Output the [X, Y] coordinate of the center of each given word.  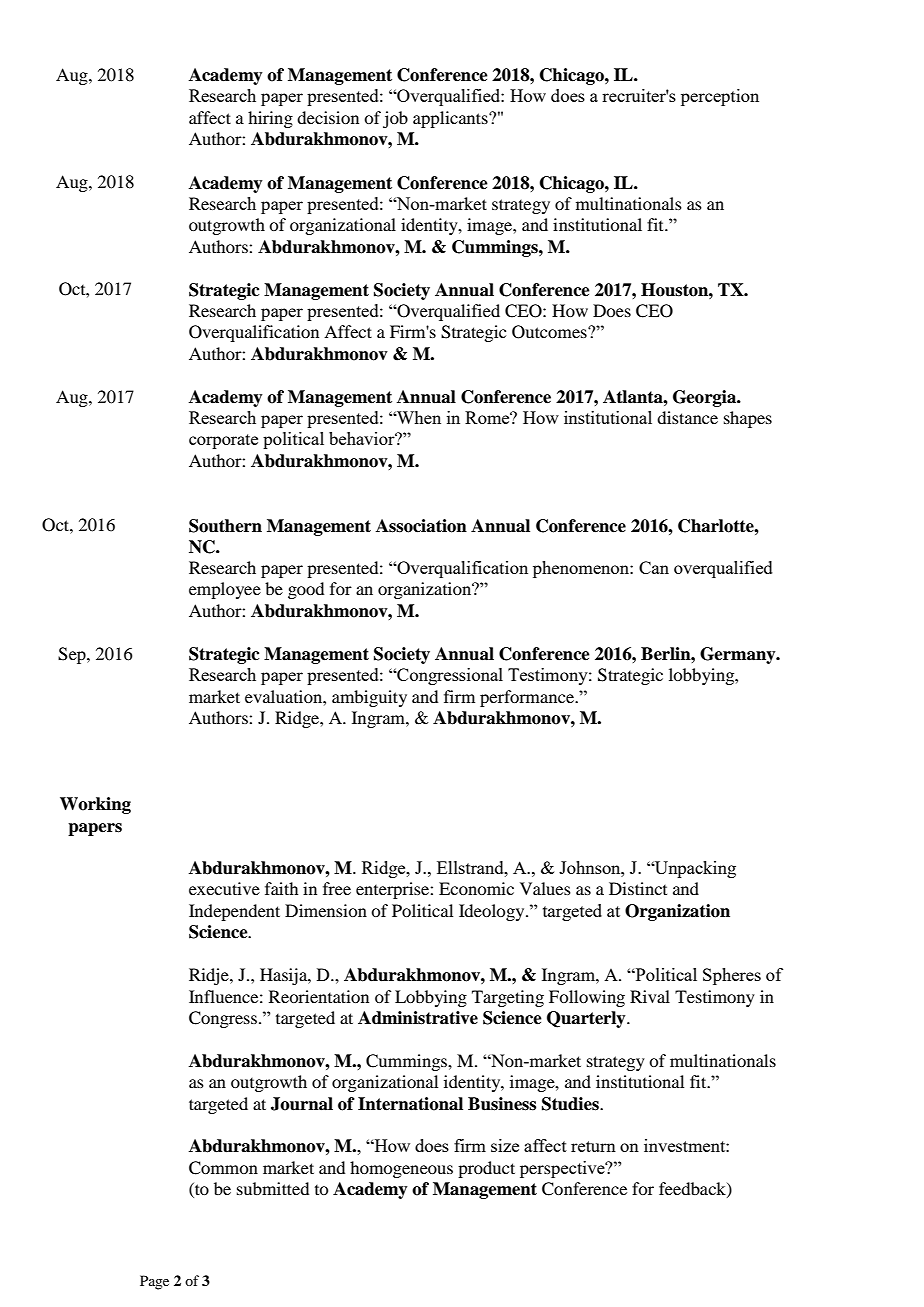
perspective [563, 1169]
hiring [270, 119]
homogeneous [401, 1169]
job [395, 119]
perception [720, 97]
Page [154, 1282]
